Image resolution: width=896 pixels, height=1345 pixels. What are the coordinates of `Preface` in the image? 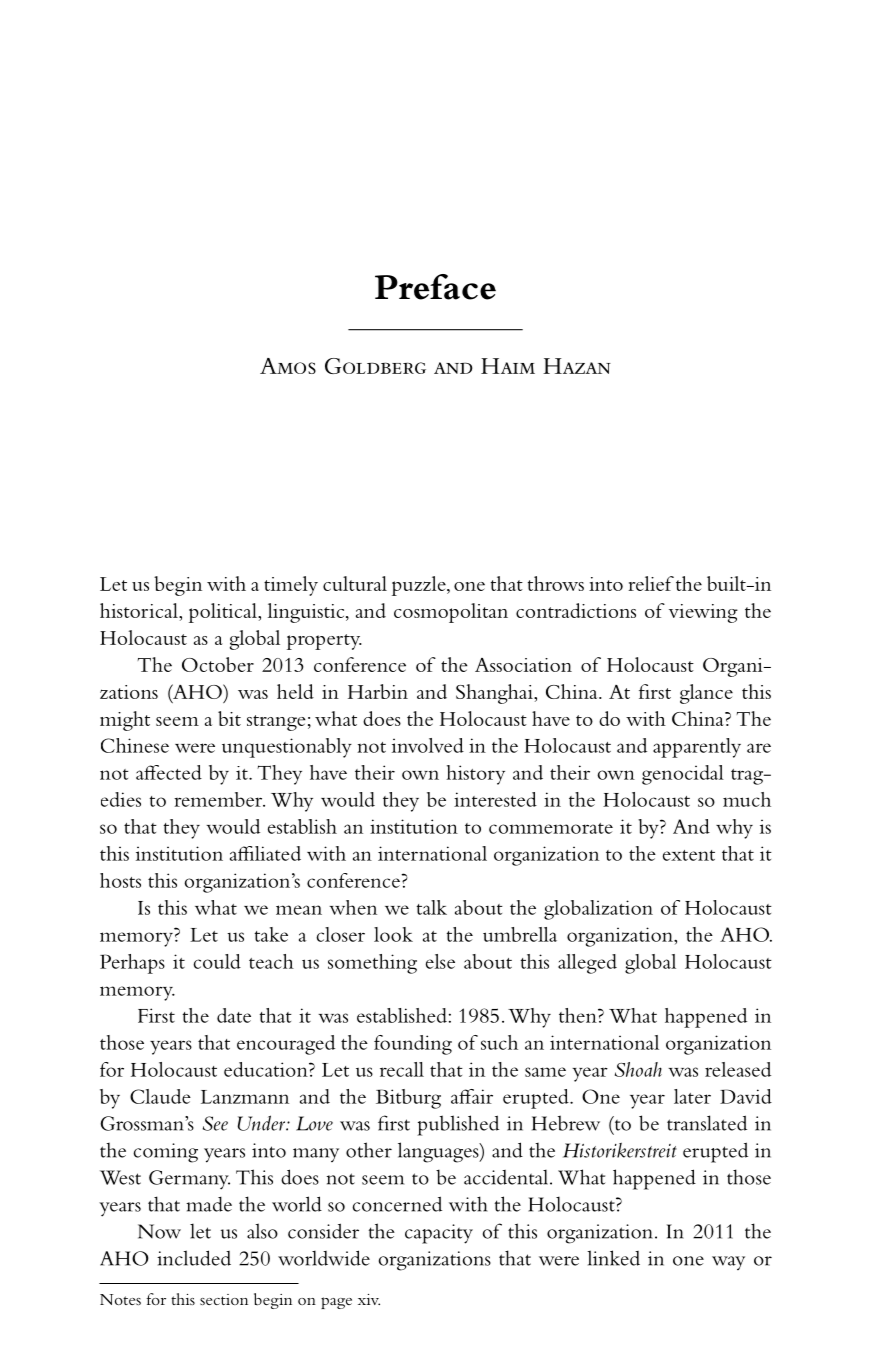 It's located at (435, 287).
